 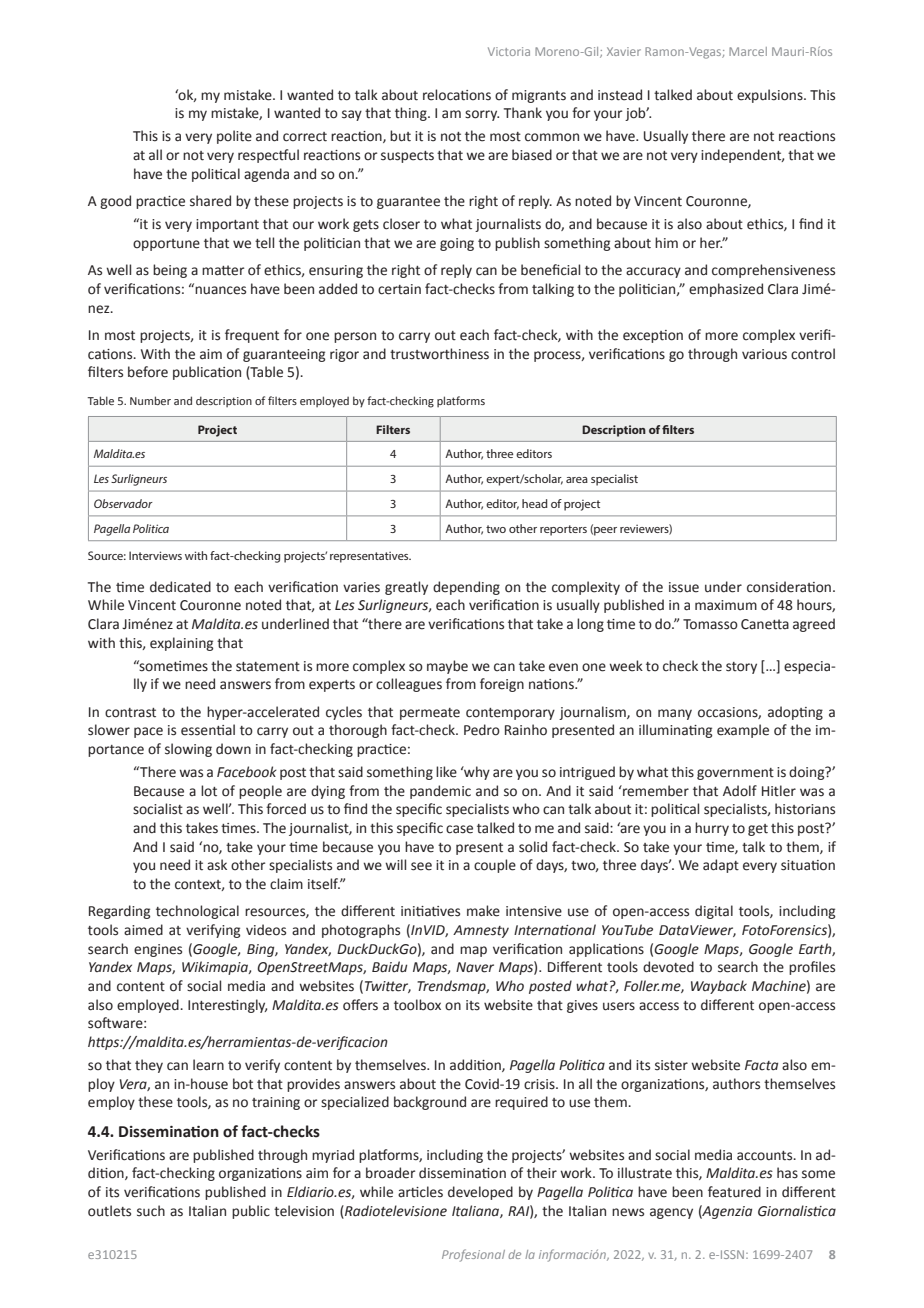 What do you see at coordinates (234, 137) in the image?
I see `polite` at bounding box center [234, 137].
